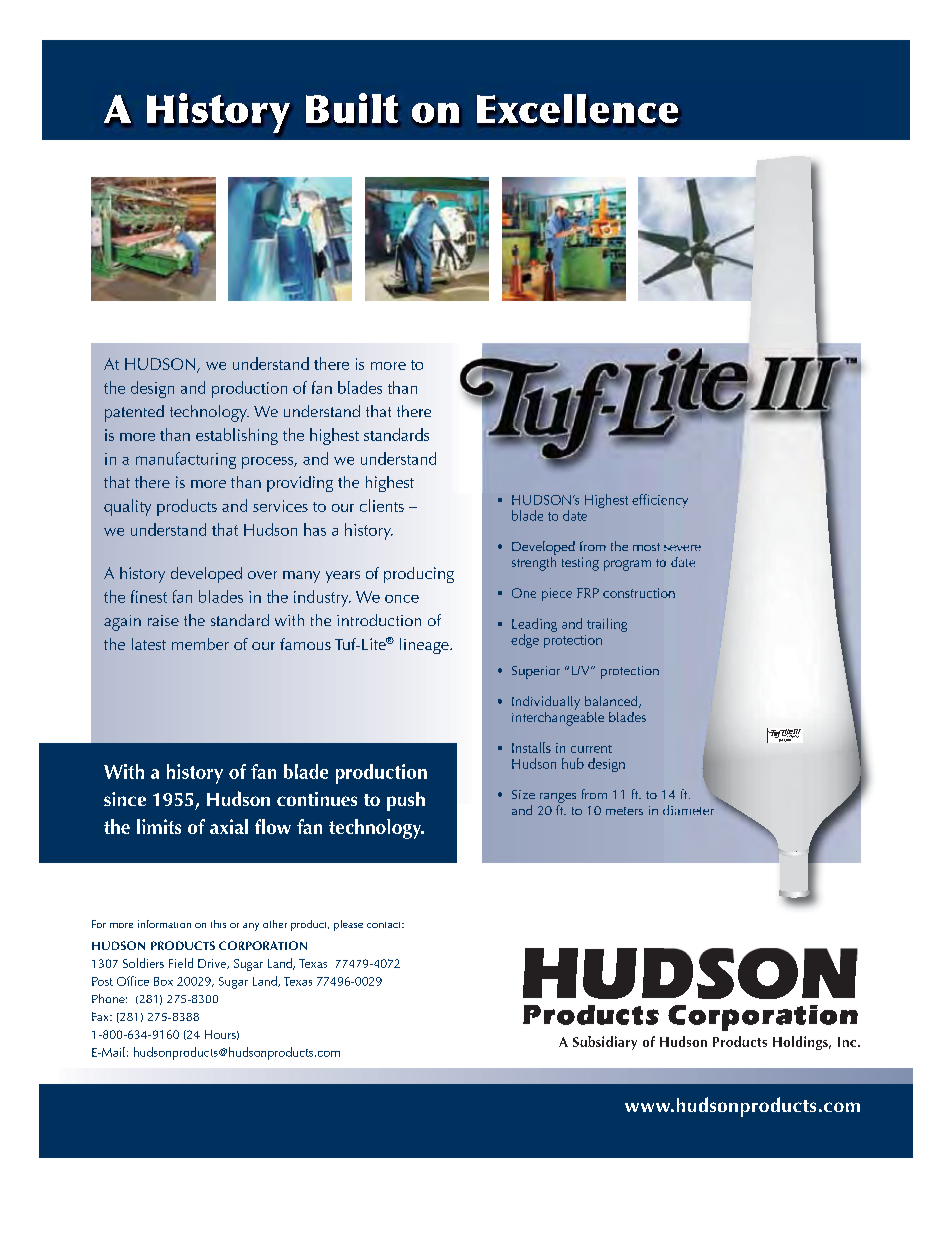 Image resolution: width=952 pixels, height=1233 pixels. Describe the element at coordinates (660, 501) in the image. I see `efficiency` at that location.
